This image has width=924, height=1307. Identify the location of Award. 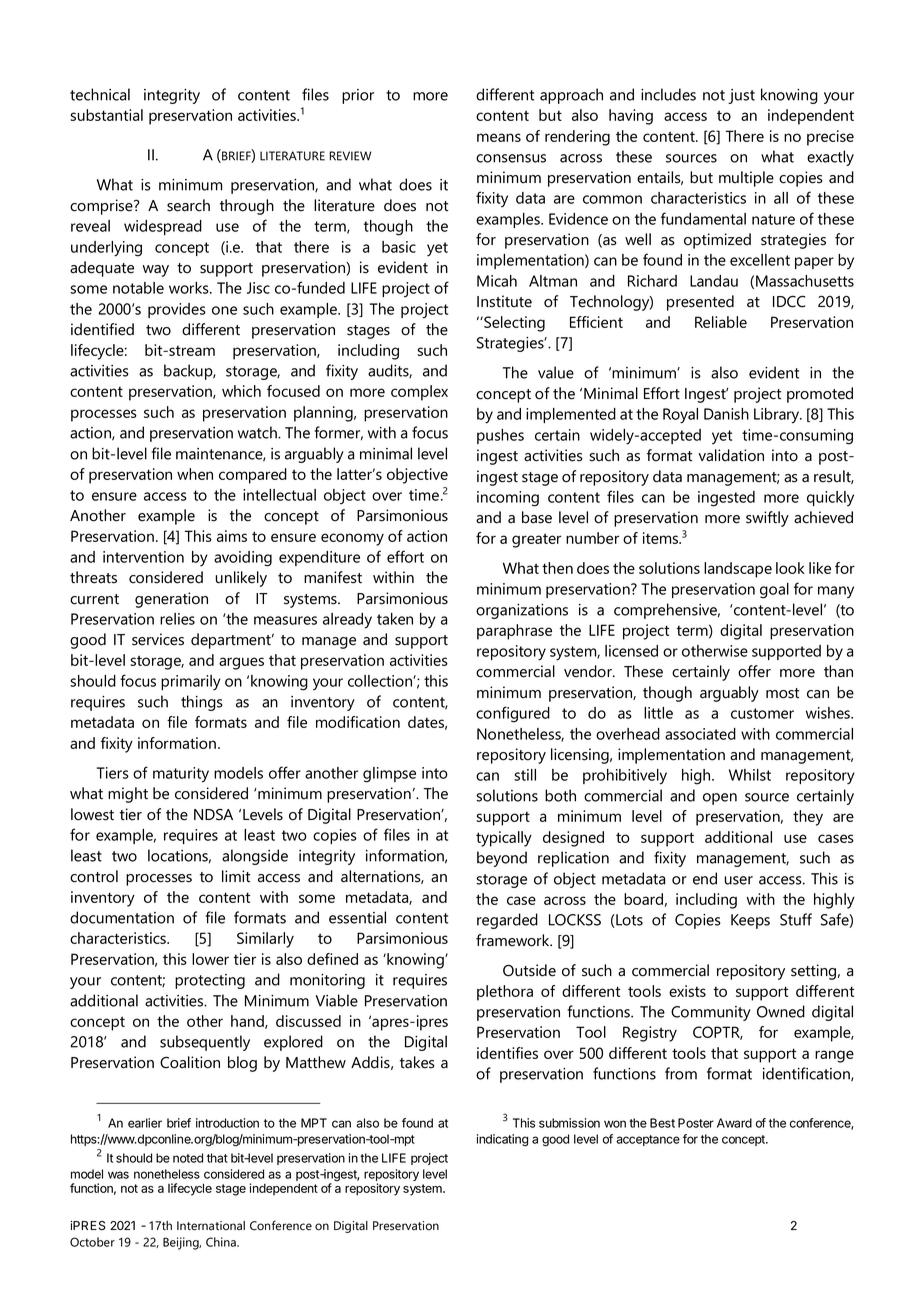
(734, 1123).
